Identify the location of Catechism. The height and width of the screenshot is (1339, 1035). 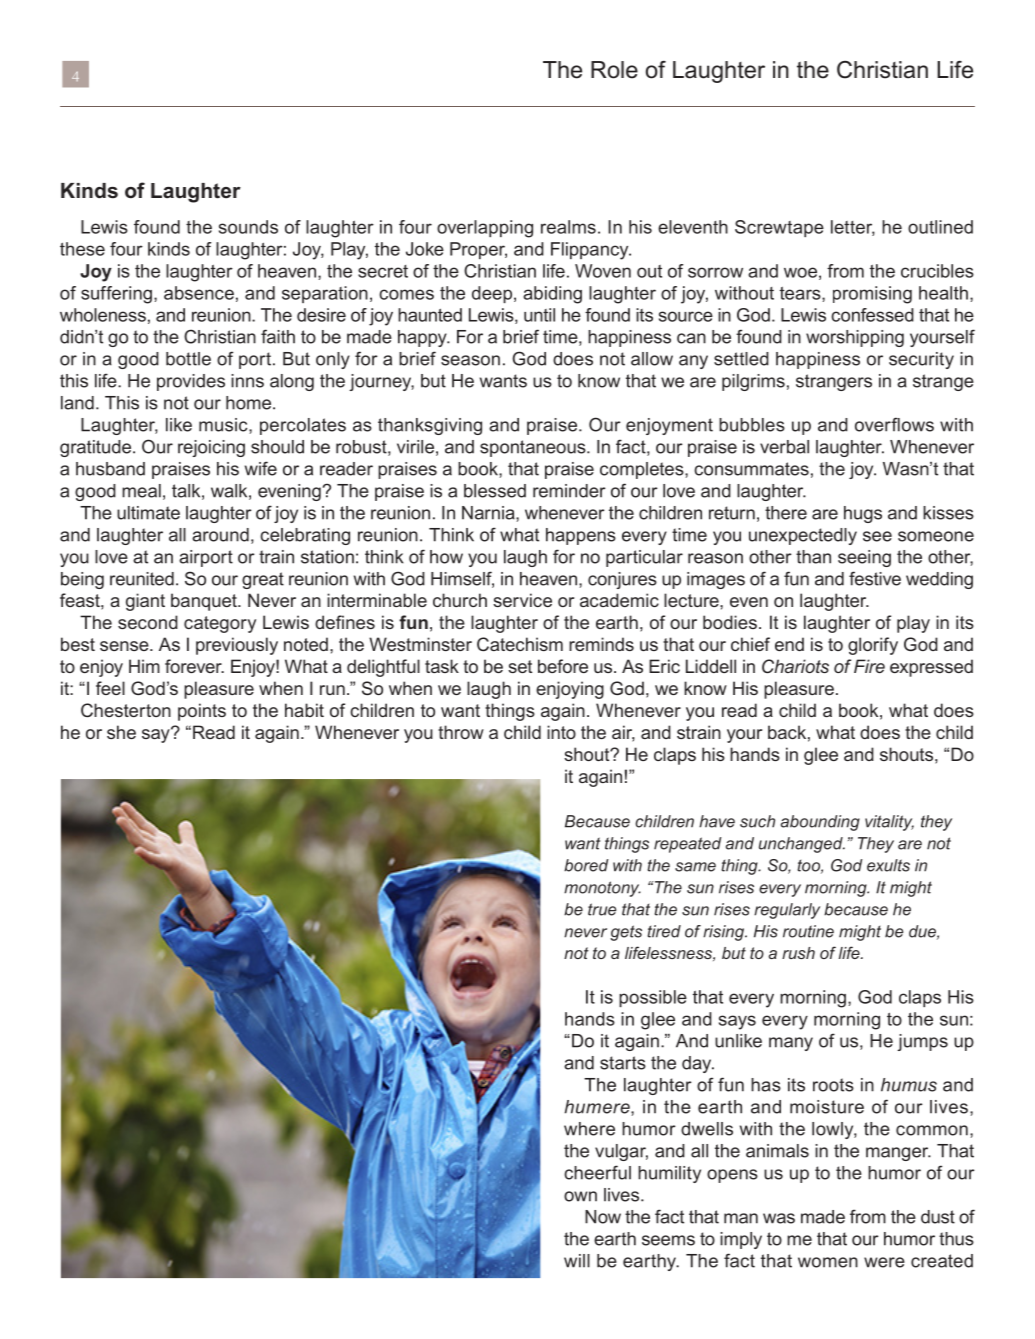
(520, 644).
